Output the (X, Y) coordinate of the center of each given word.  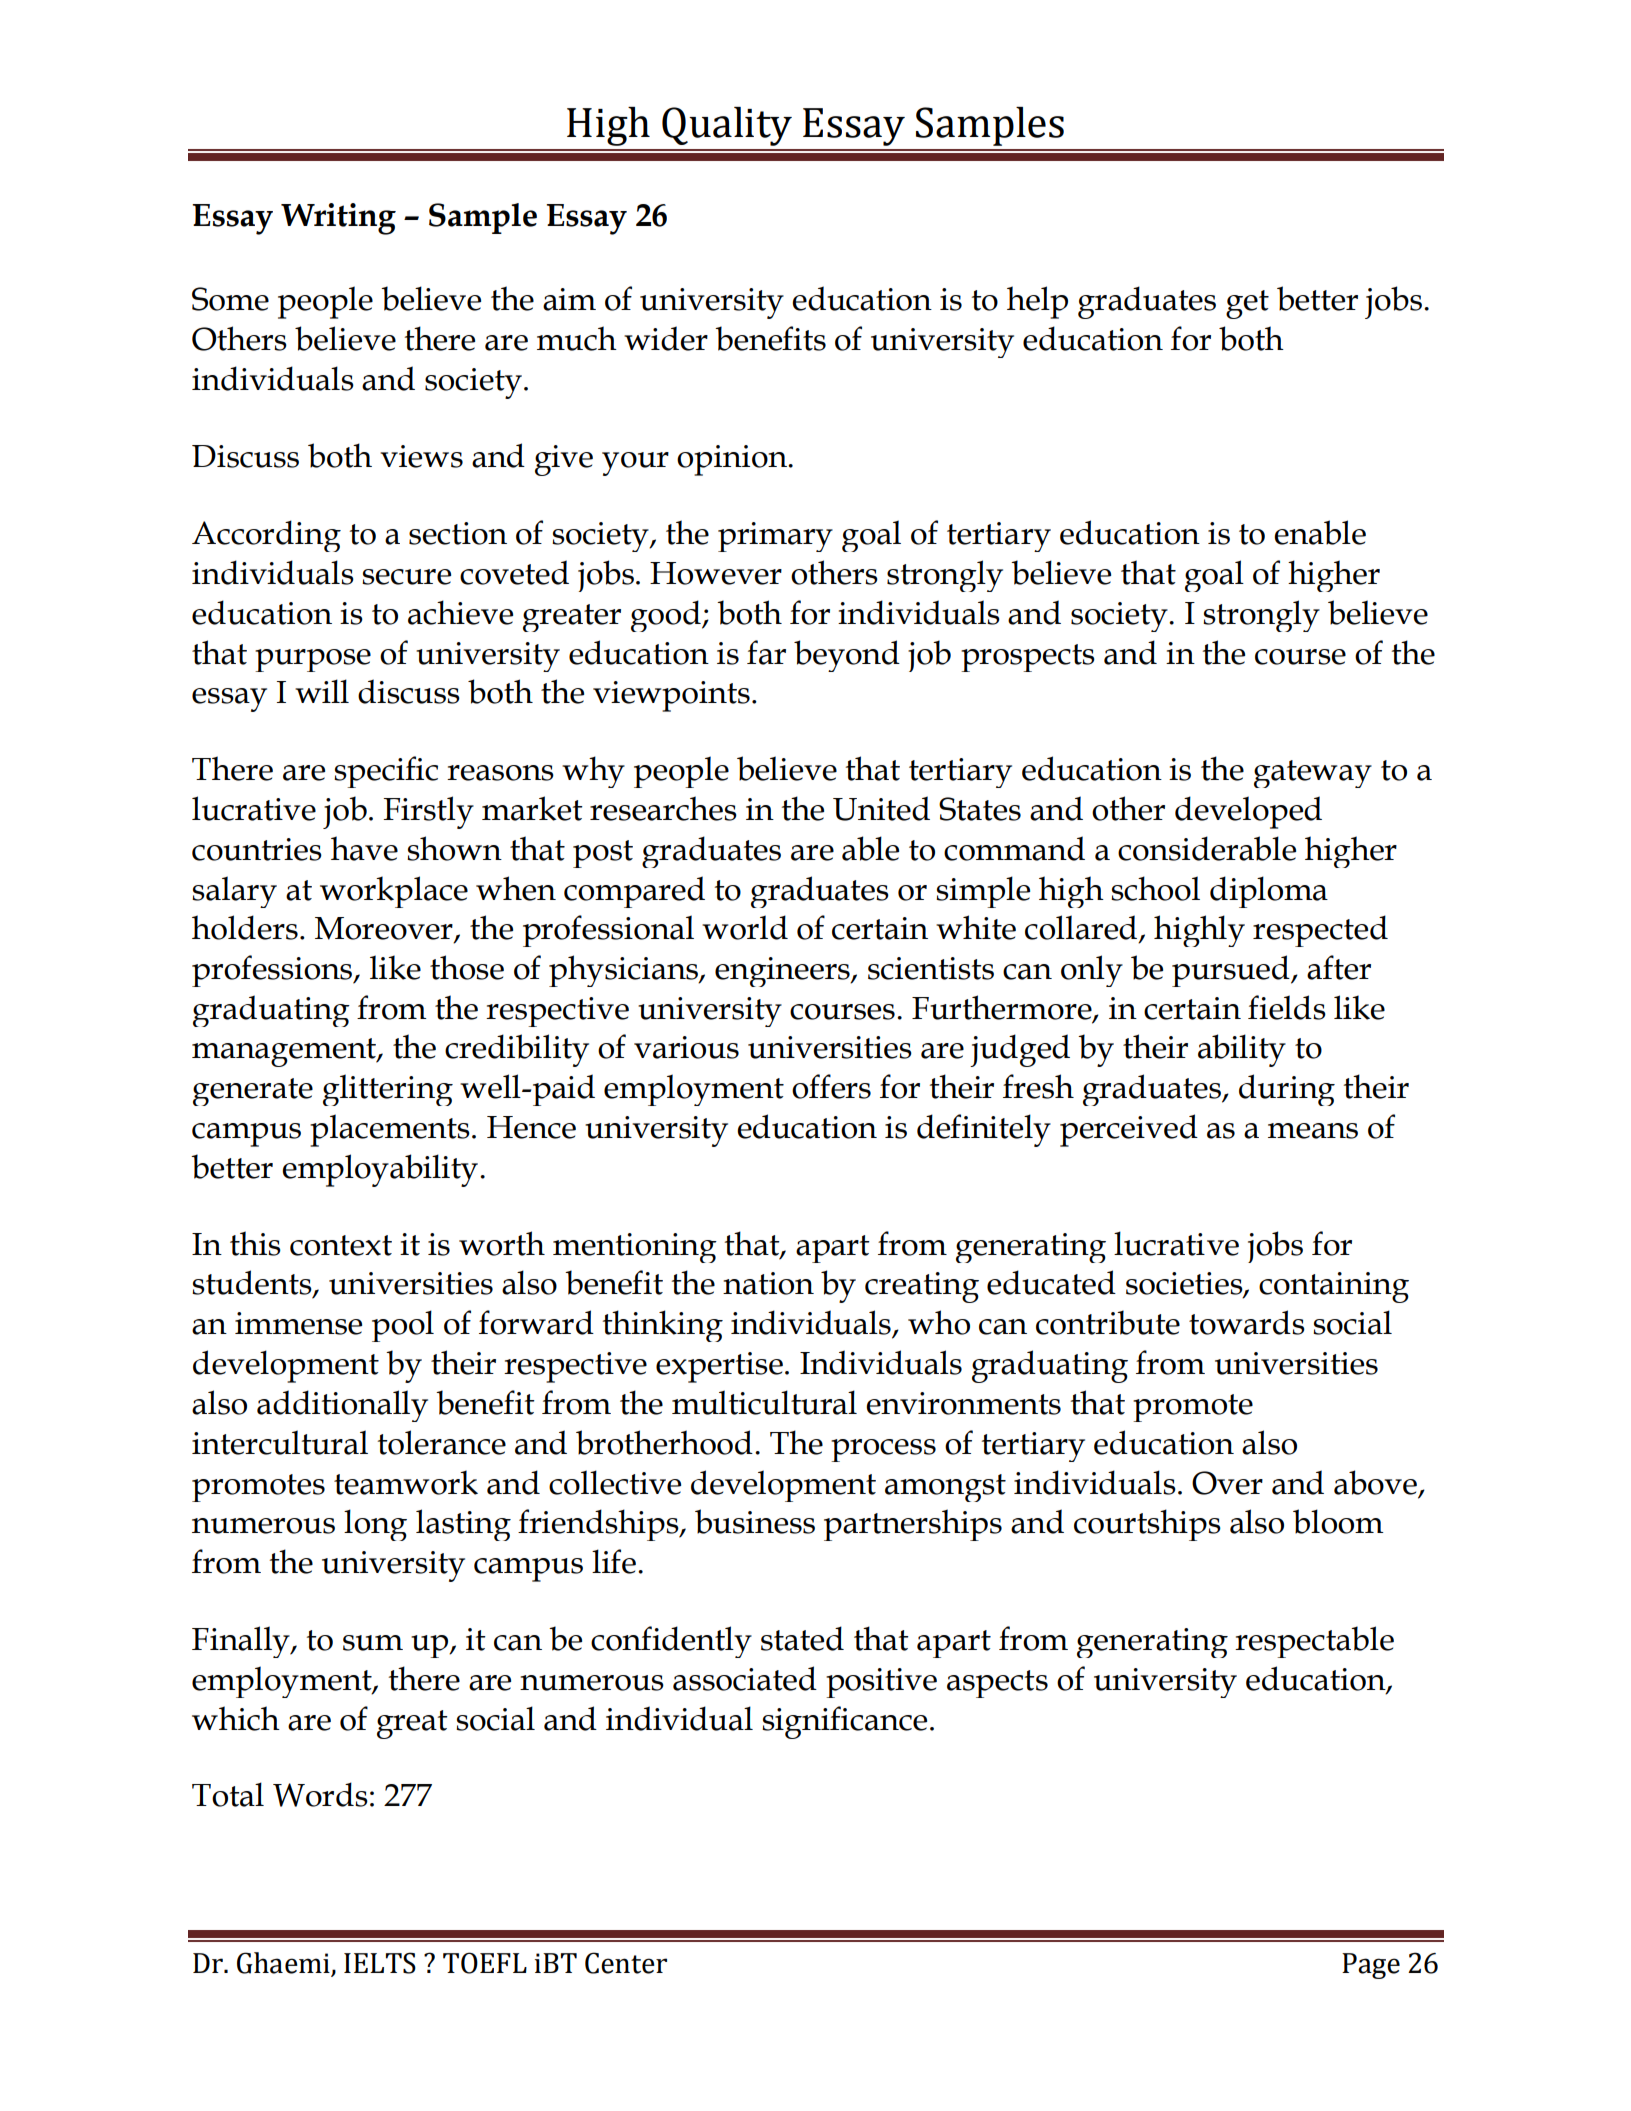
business (755, 1521)
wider (666, 338)
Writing (338, 219)
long (375, 1525)
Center (626, 1963)
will (322, 691)
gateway (1313, 774)
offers (831, 1086)
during (1287, 1090)
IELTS (380, 1963)
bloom (1338, 1521)
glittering (388, 1090)
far (766, 652)
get (1247, 304)
